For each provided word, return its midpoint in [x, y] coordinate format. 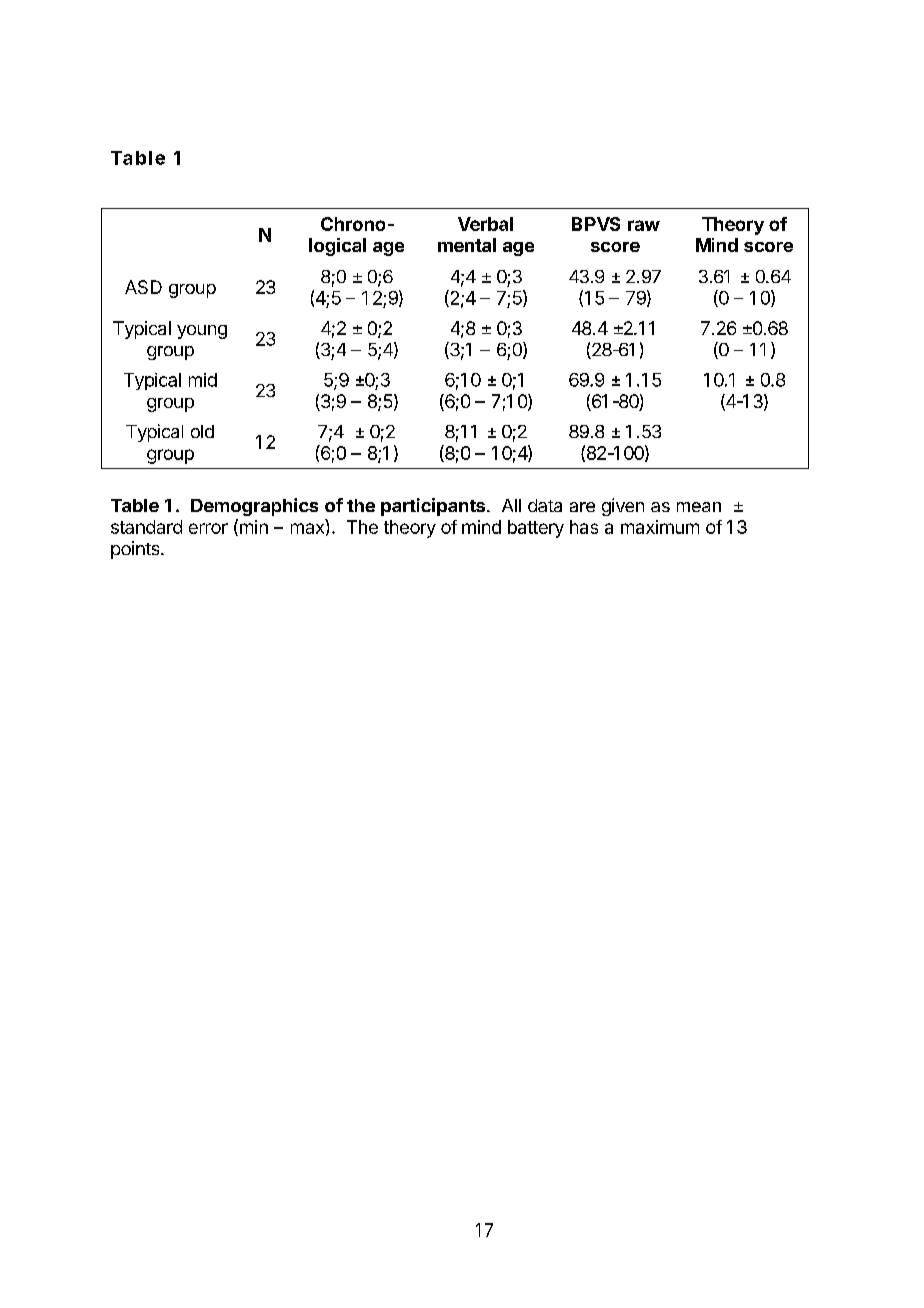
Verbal [485, 224]
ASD [143, 287]
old [202, 431]
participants [434, 507]
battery [536, 529]
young [202, 332]
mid [203, 380]
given [623, 507]
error [208, 528]
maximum [660, 527]
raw [644, 225]
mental [467, 245]
